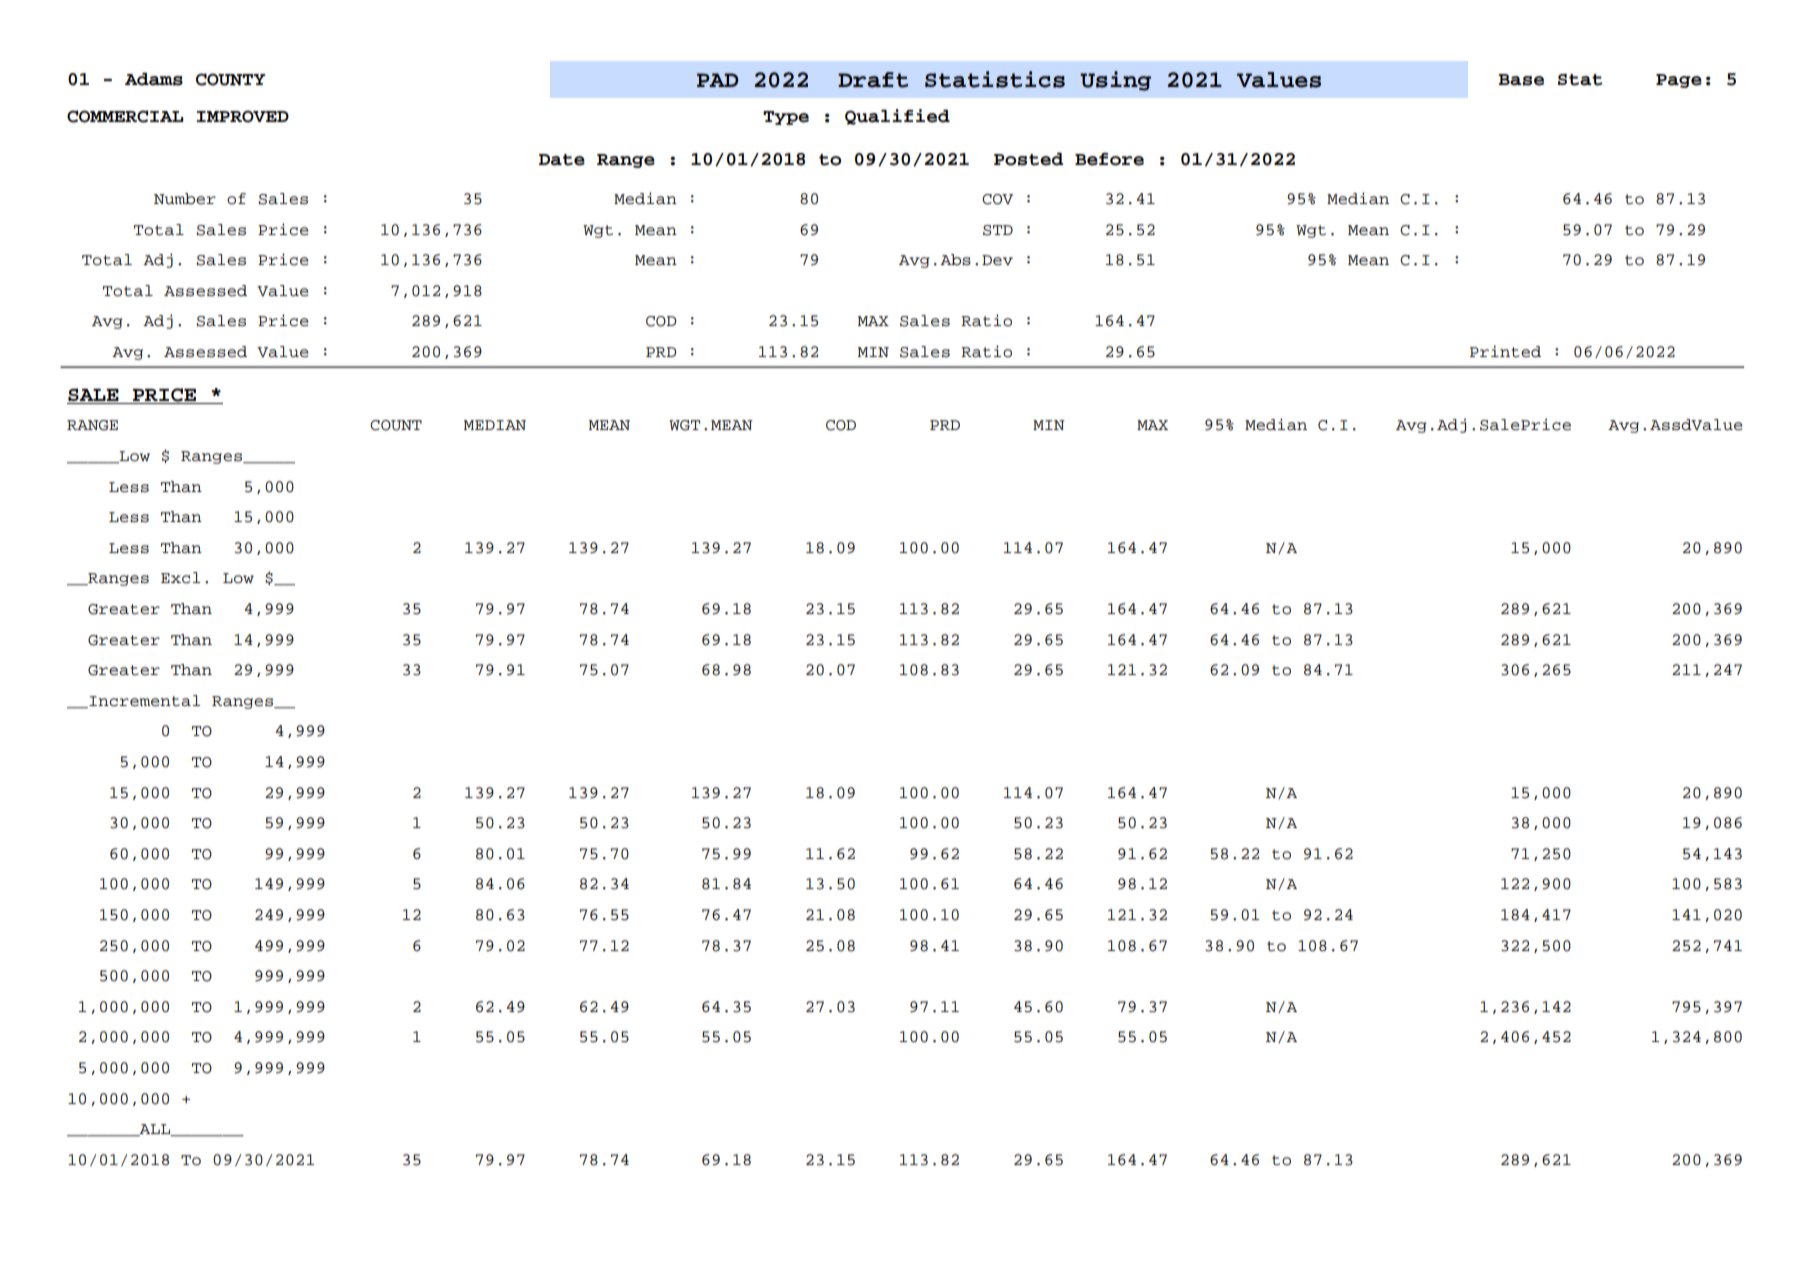 This screenshot has height=1285, width=1817. What do you see at coordinates (786, 118) in the screenshot?
I see `Type` at bounding box center [786, 118].
